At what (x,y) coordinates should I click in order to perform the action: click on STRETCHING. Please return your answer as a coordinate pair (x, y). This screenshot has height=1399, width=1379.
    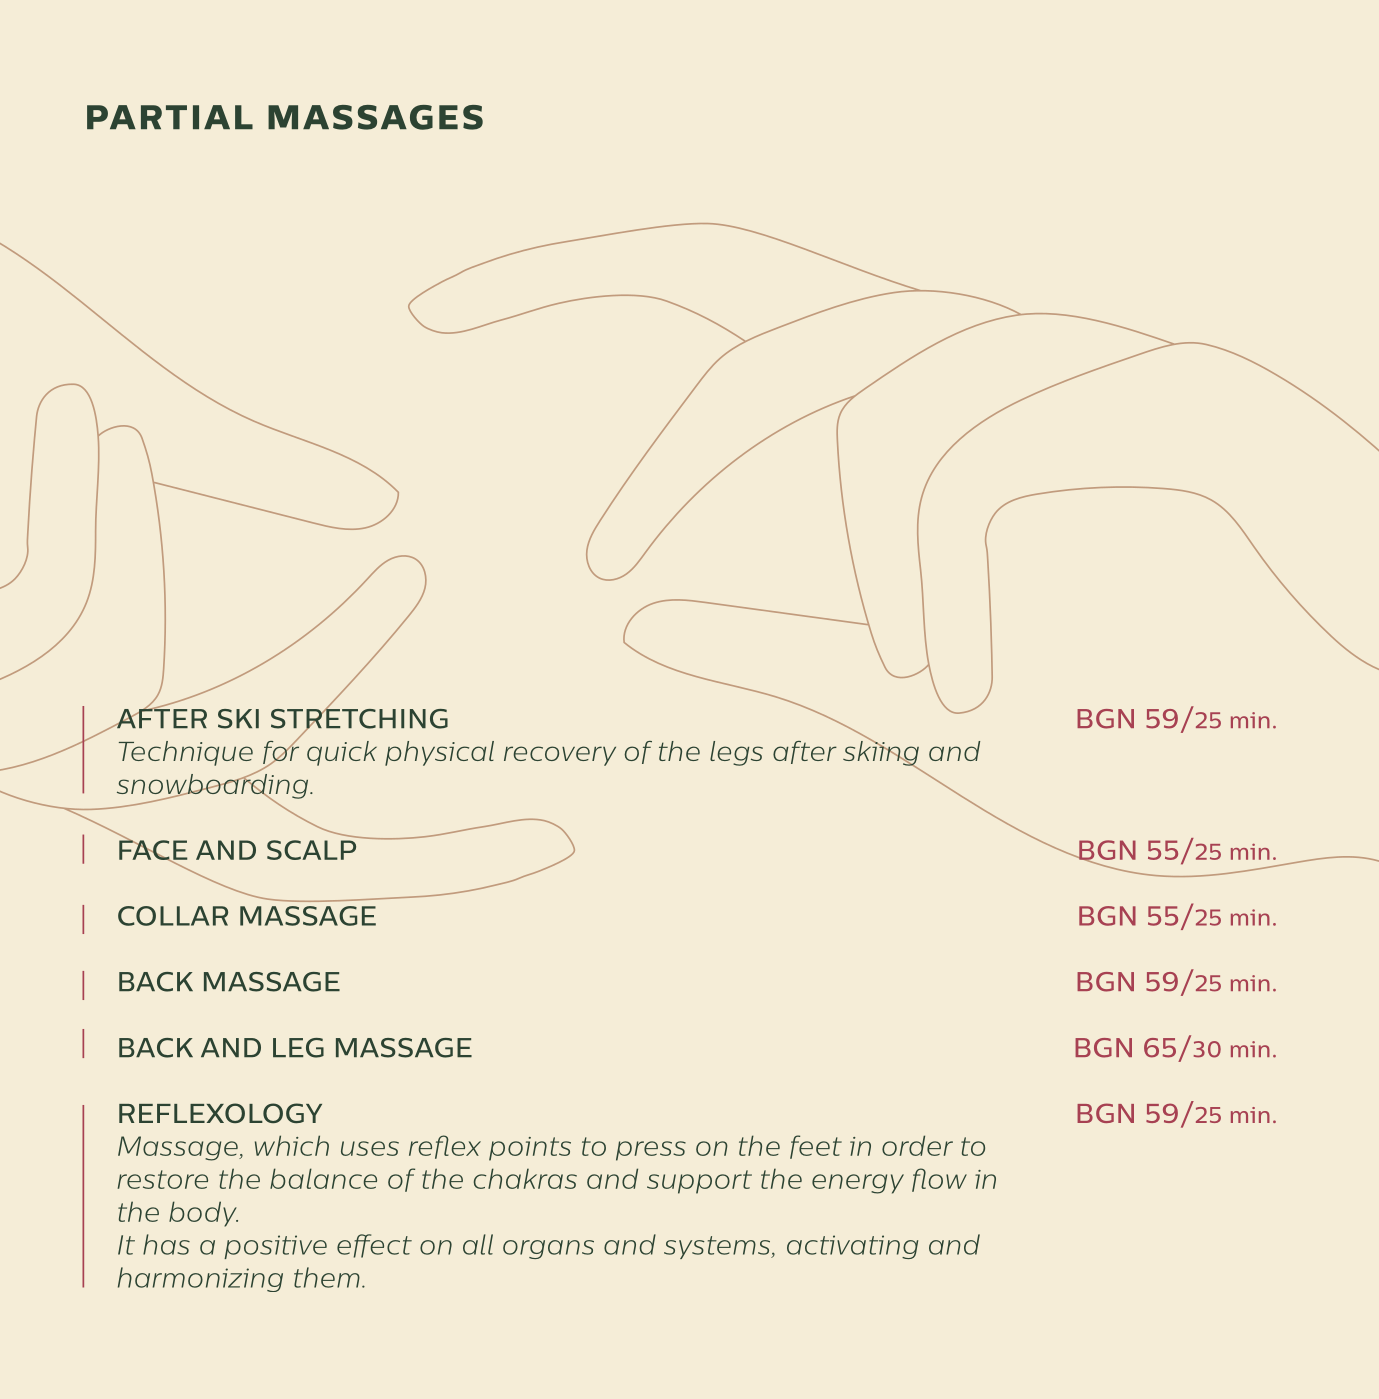
    Looking at the image, I should click on (359, 718).
